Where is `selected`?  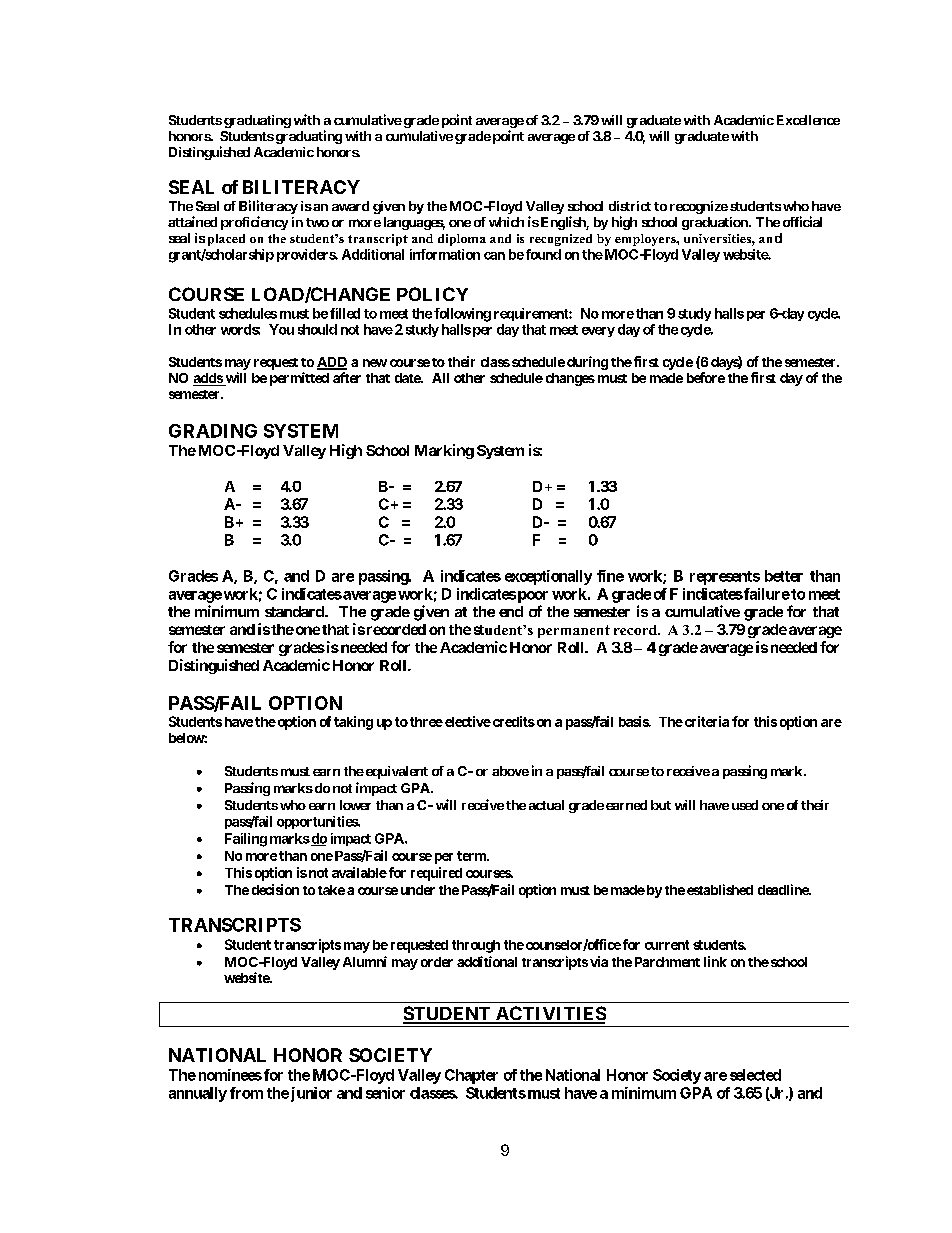 selected is located at coordinates (755, 1075).
